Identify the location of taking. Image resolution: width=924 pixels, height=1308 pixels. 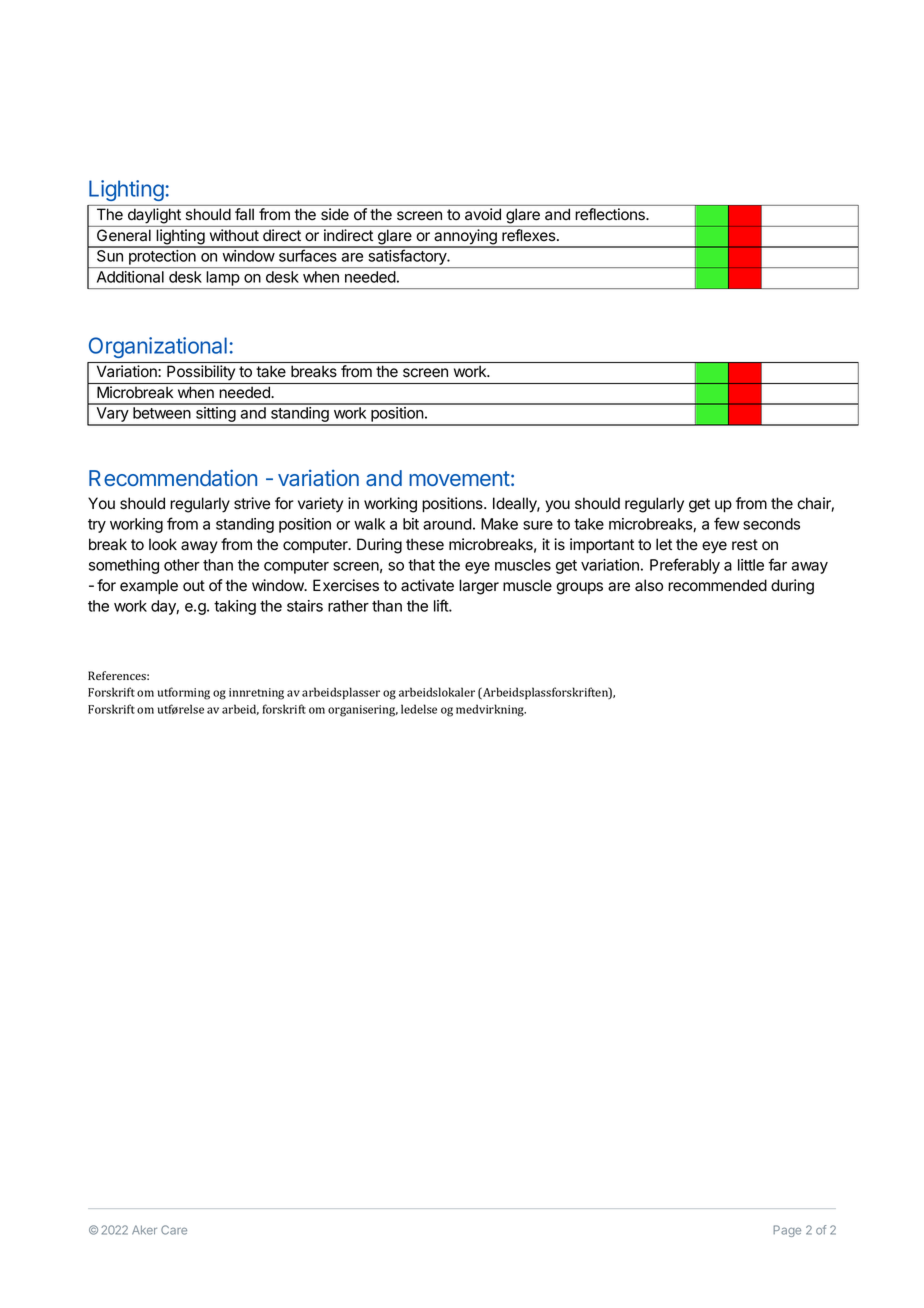
(235, 607).
